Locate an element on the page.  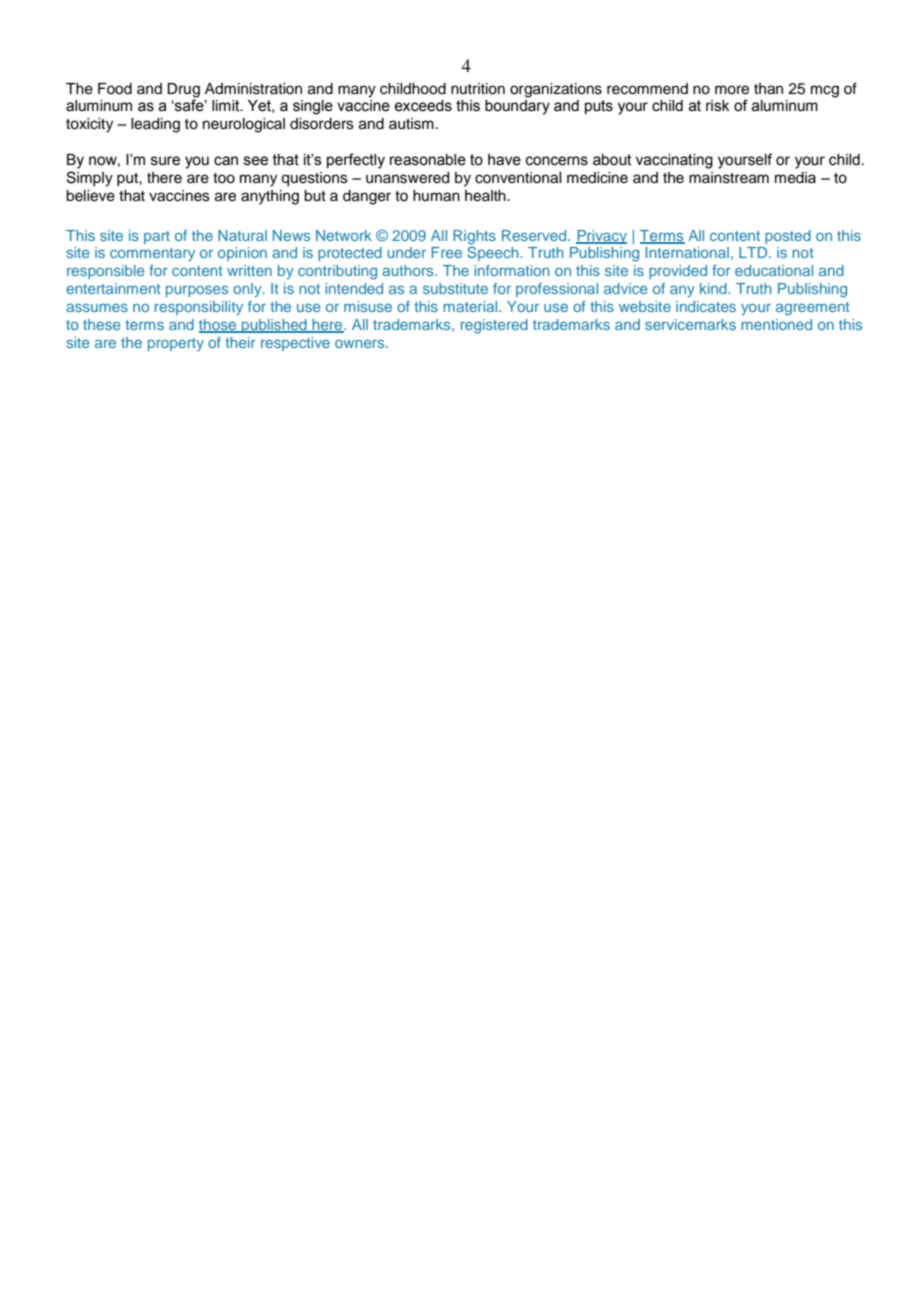
nutrition is located at coordinates (478, 89).
